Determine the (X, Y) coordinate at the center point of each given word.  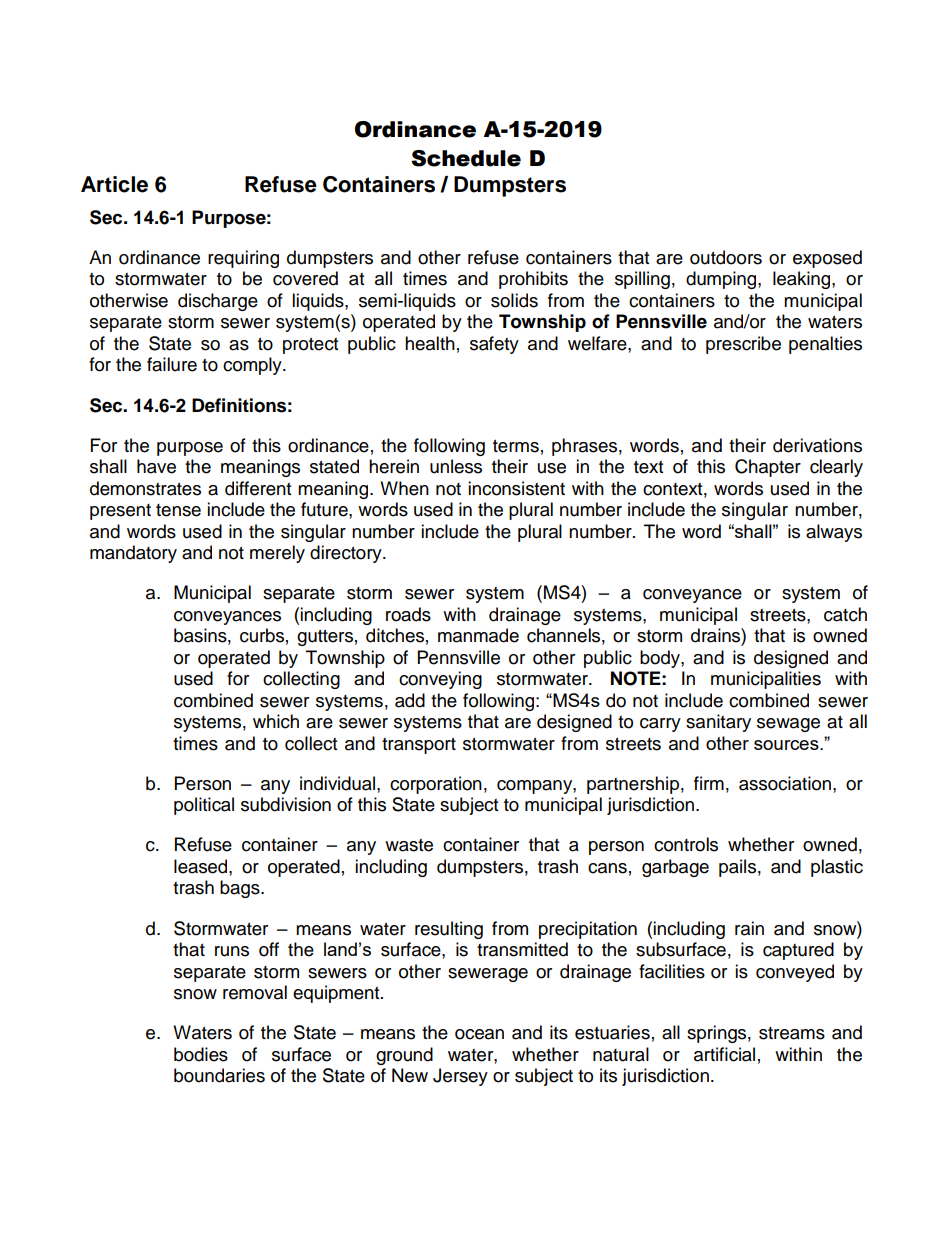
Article (114, 184)
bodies (201, 1054)
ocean (479, 1034)
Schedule (466, 158)
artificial (724, 1054)
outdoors (726, 257)
